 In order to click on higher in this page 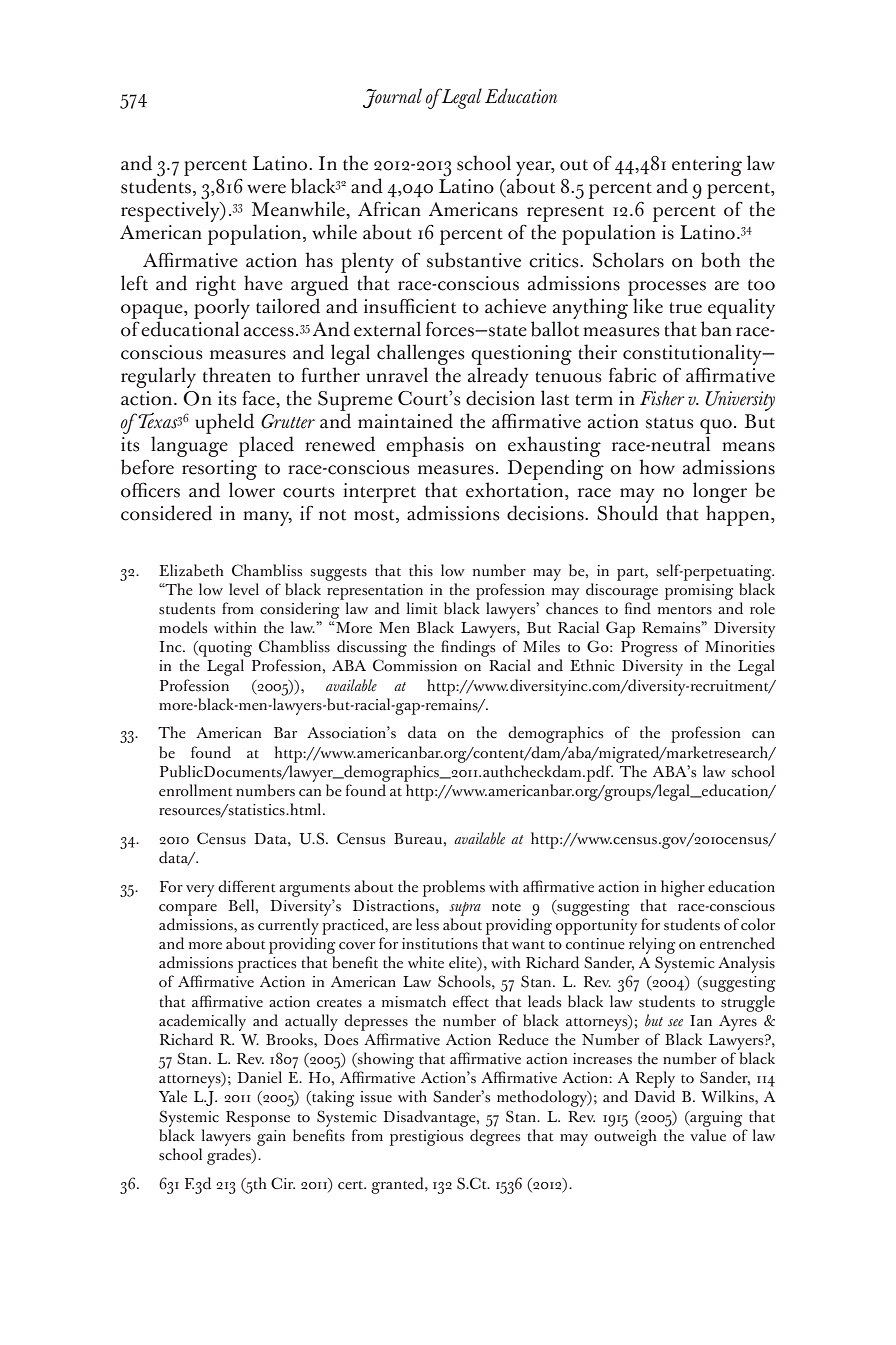, I will do `click(683, 888)`.
